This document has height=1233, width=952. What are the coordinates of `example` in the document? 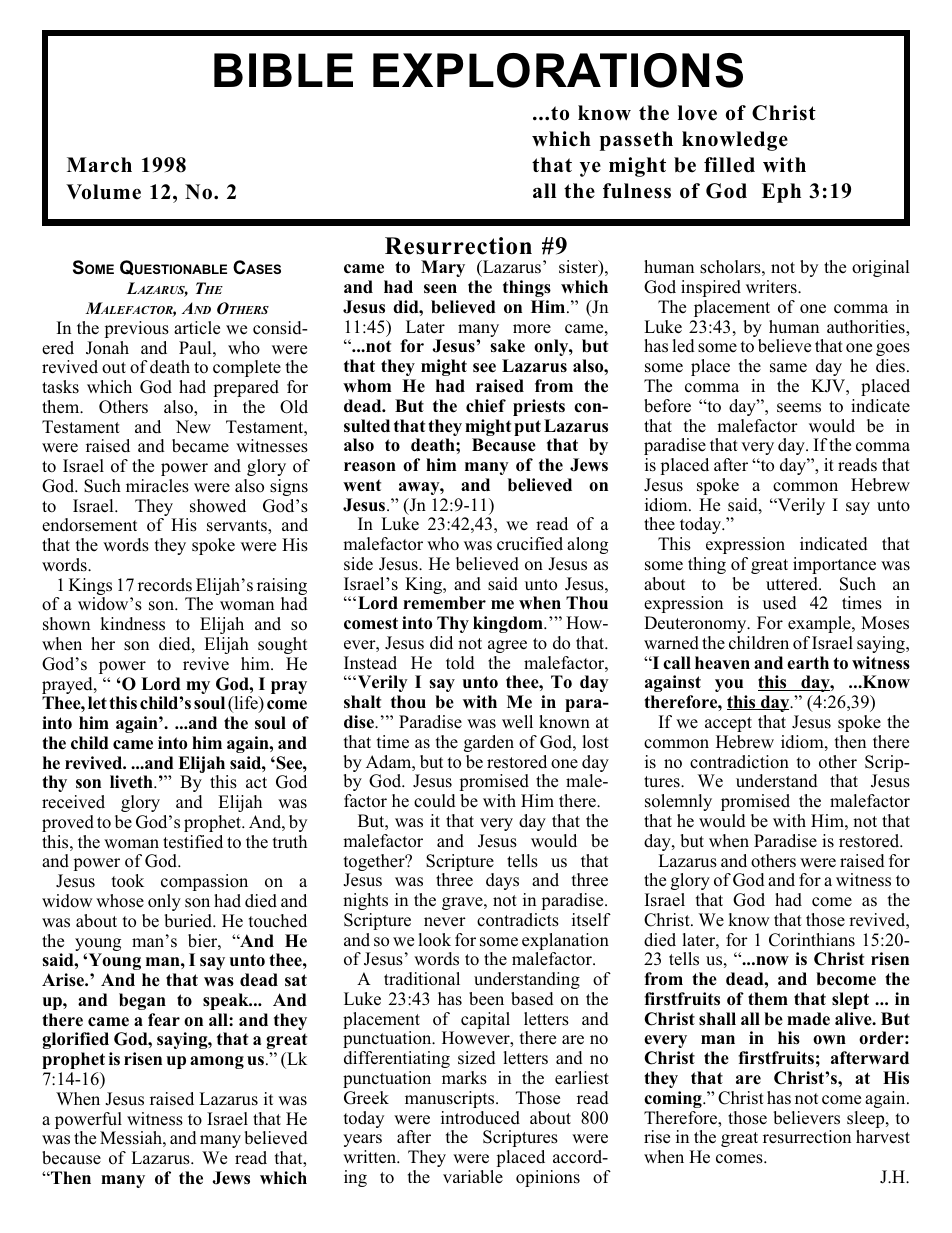 It's located at (820, 624).
